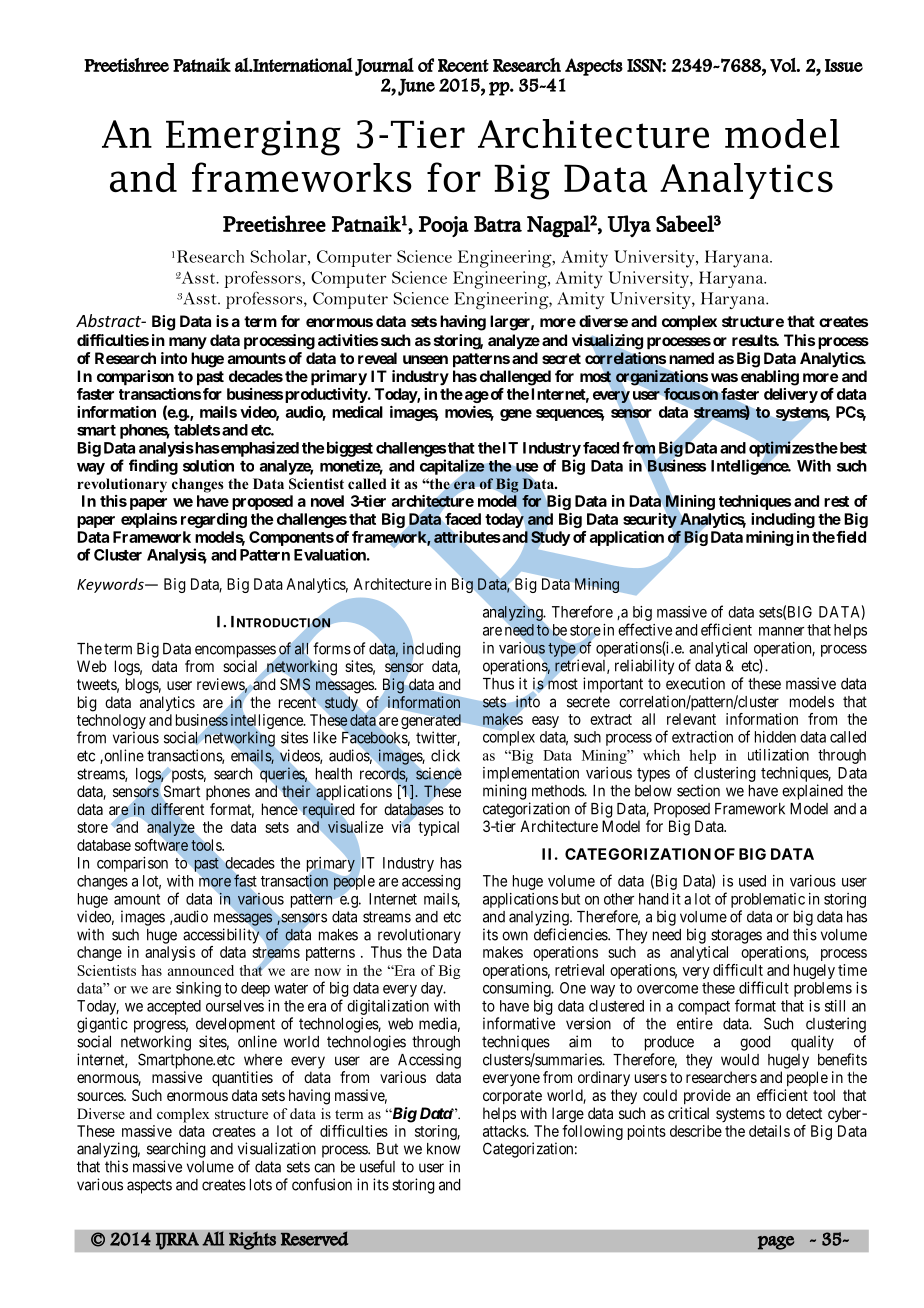 This document has width=924, height=1308. Describe the element at coordinates (416, 87) in the document. I see `June` at that location.
